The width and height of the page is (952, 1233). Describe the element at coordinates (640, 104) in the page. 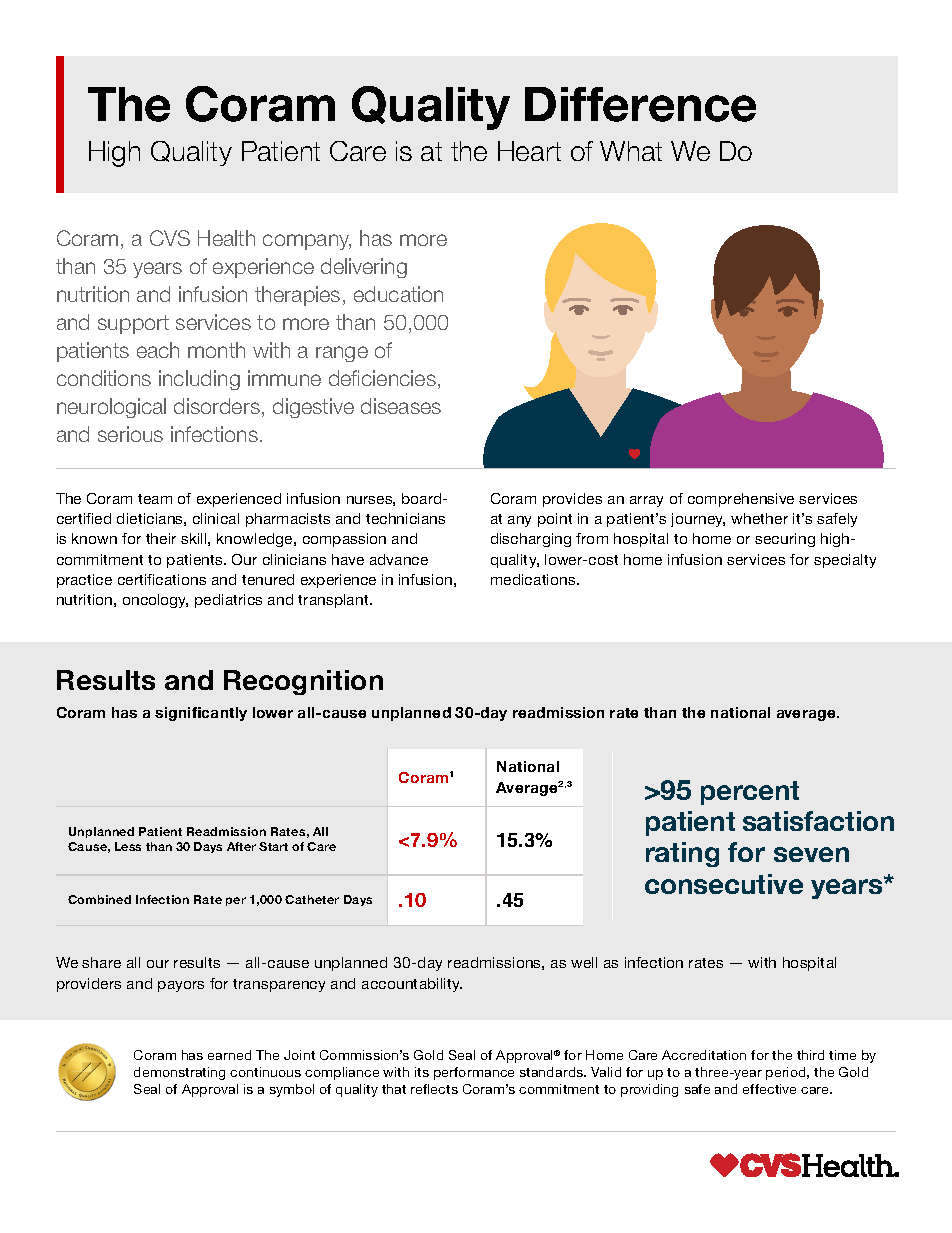

I see `Difference` at that location.
